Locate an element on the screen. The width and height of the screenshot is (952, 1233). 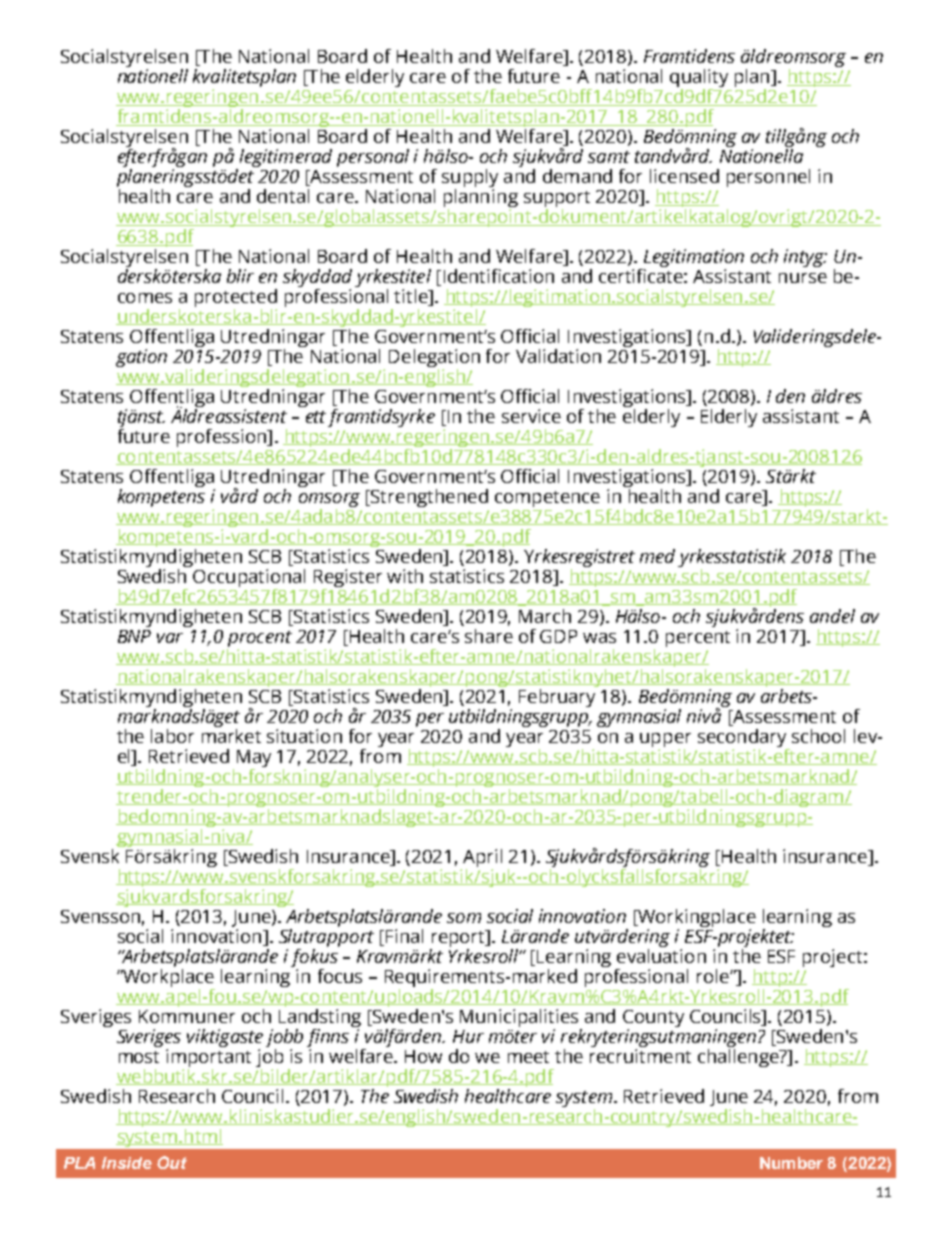
med is located at coordinates (657, 556).
